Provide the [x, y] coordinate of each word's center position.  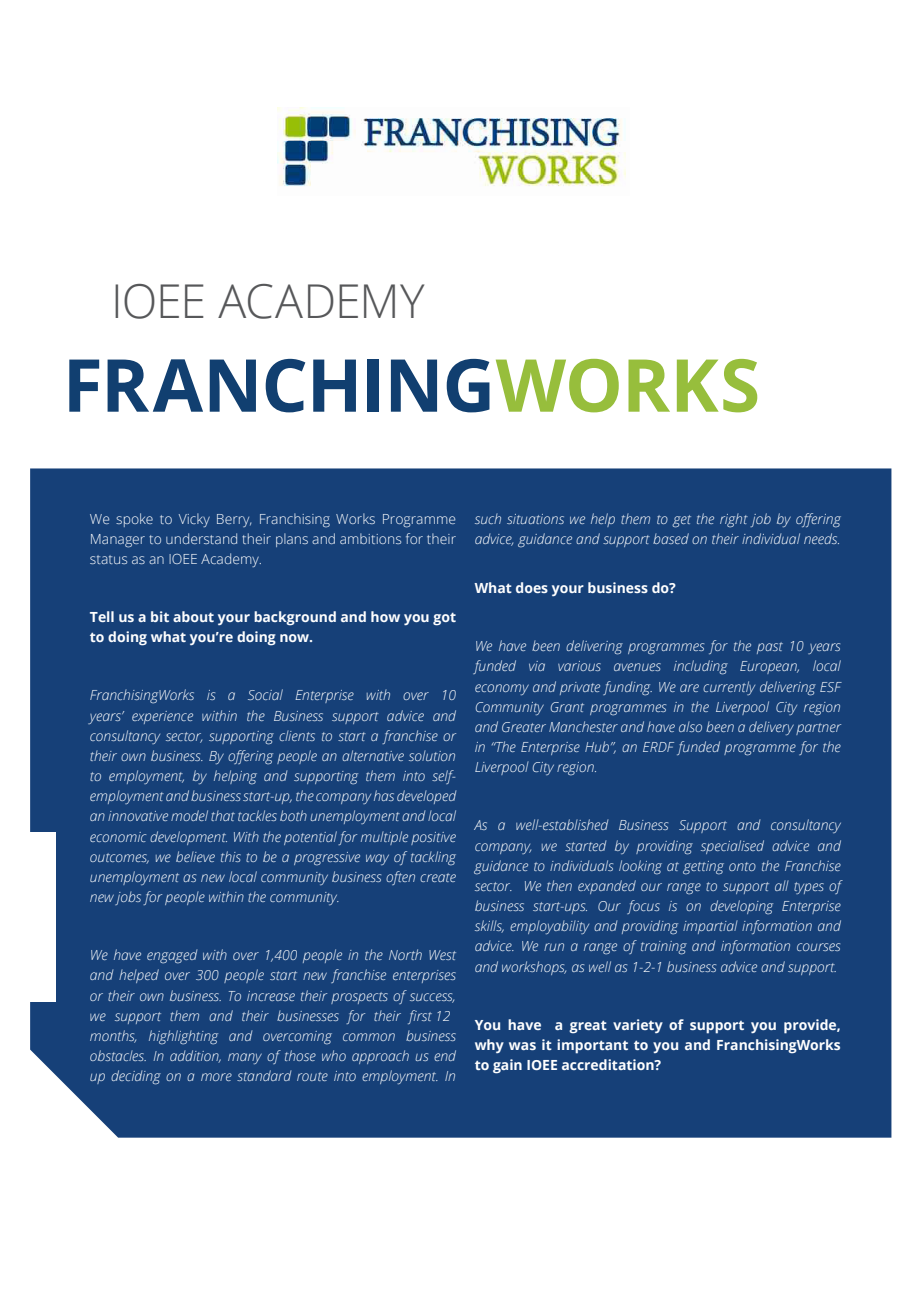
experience [162, 717]
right [734, 520]
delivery [771, 728]
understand [201, 538]
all [782, 885]
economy [502, 690]
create [438, 877]
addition [195, 1056]
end [445, 1055]
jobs [128, 898]
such [488, 518]
